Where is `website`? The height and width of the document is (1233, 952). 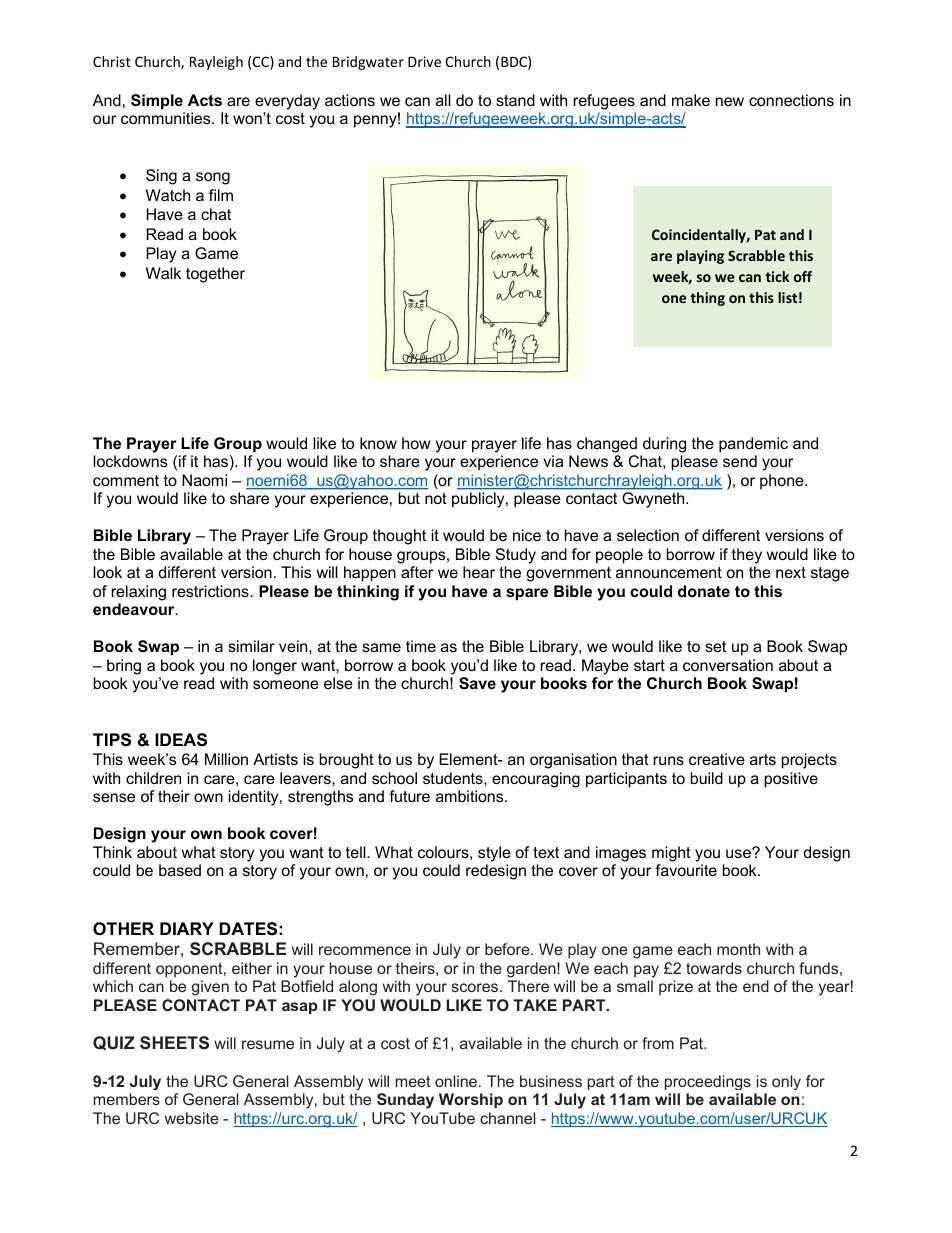 website is located at coordinates (192, 1118).
